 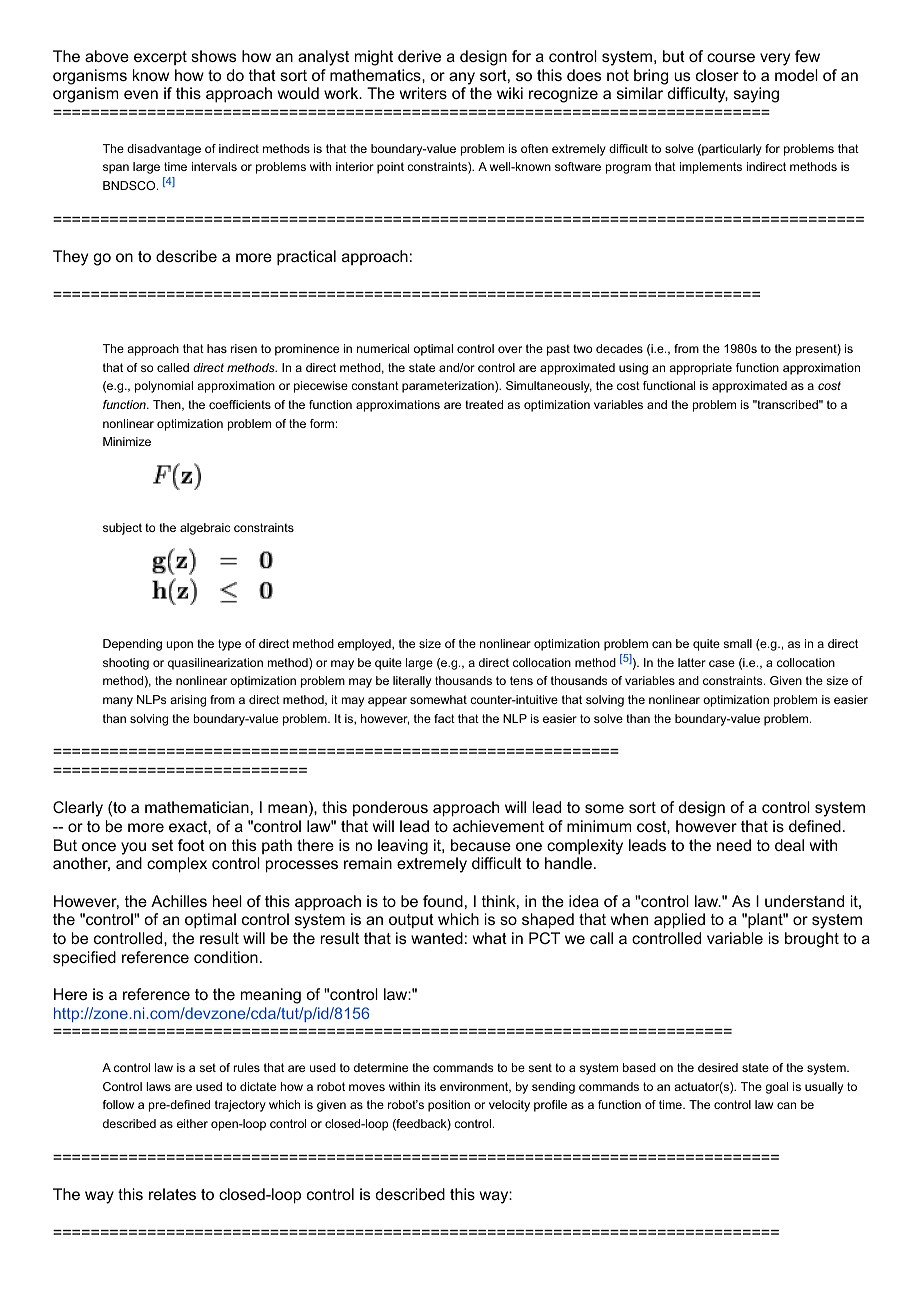 I want to click on relates, so click(x=172, y=1194).
